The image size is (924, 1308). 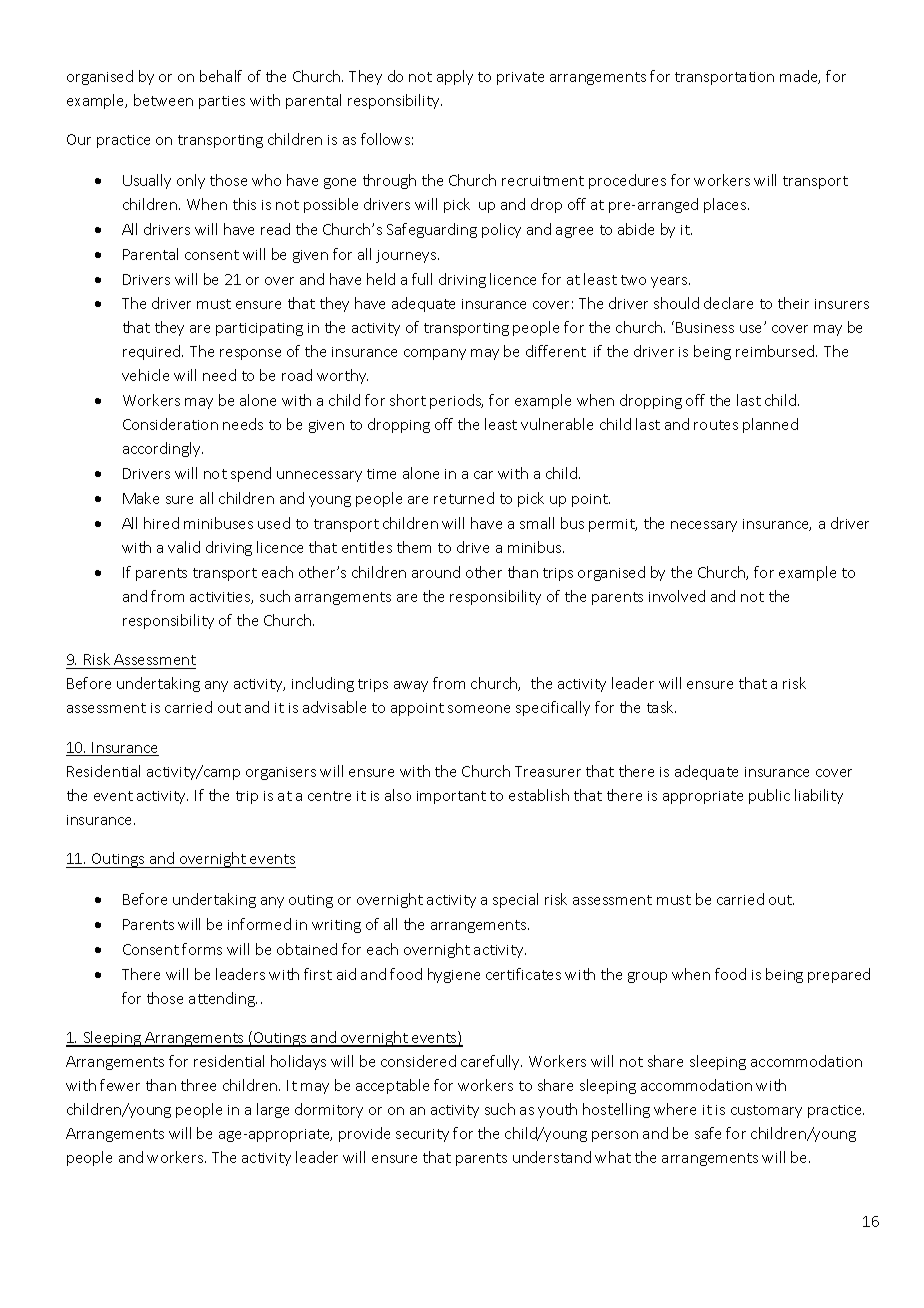 What do you see at coordinates (281, 773) in the screenshot?
I see `organisers` at bounding box center [281, 773].
